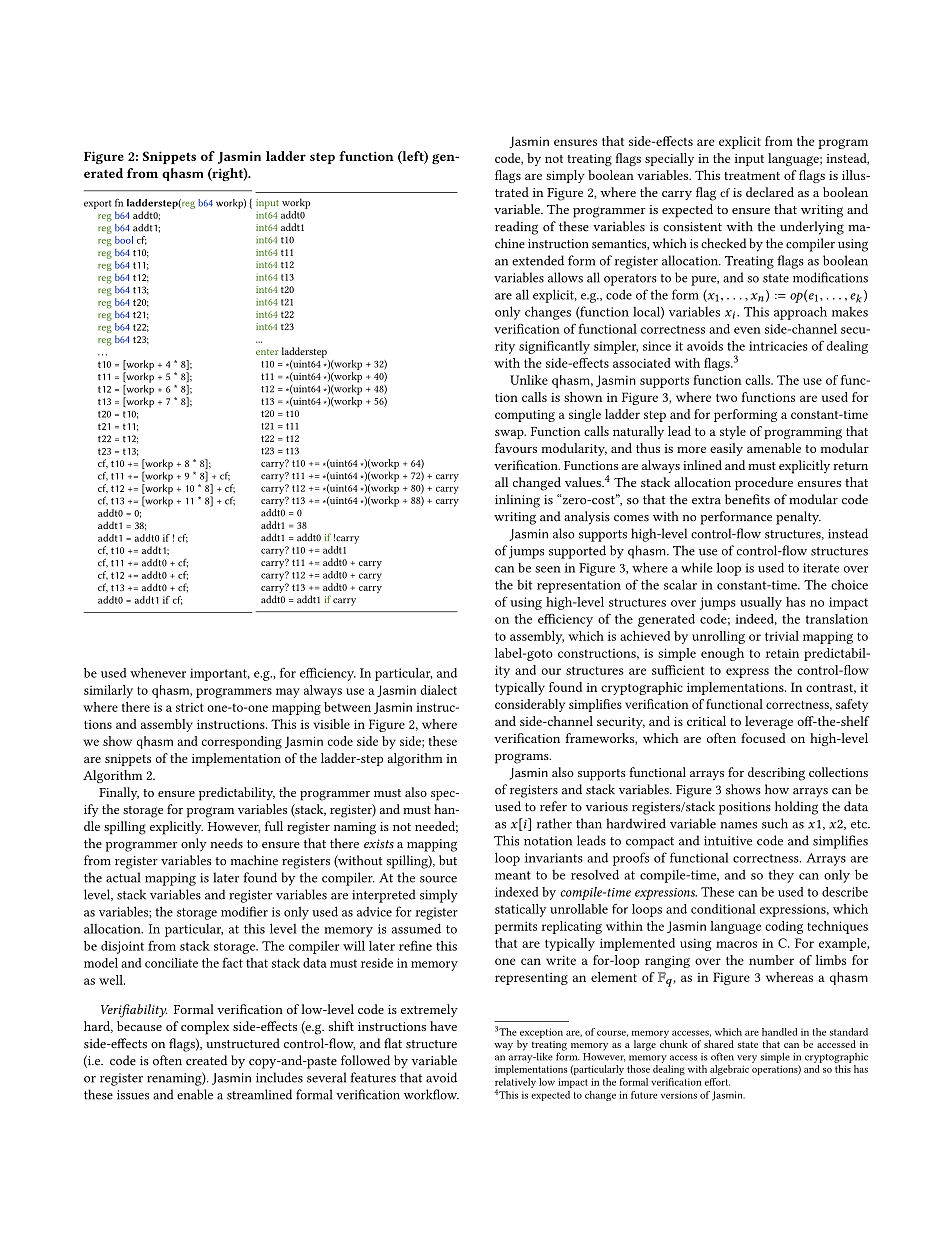 This screenshot has width=952, height=1233. What do you see at coordinates (516, 228) in the screenshot?
I see `reading` at bounding box center [516, 228].
